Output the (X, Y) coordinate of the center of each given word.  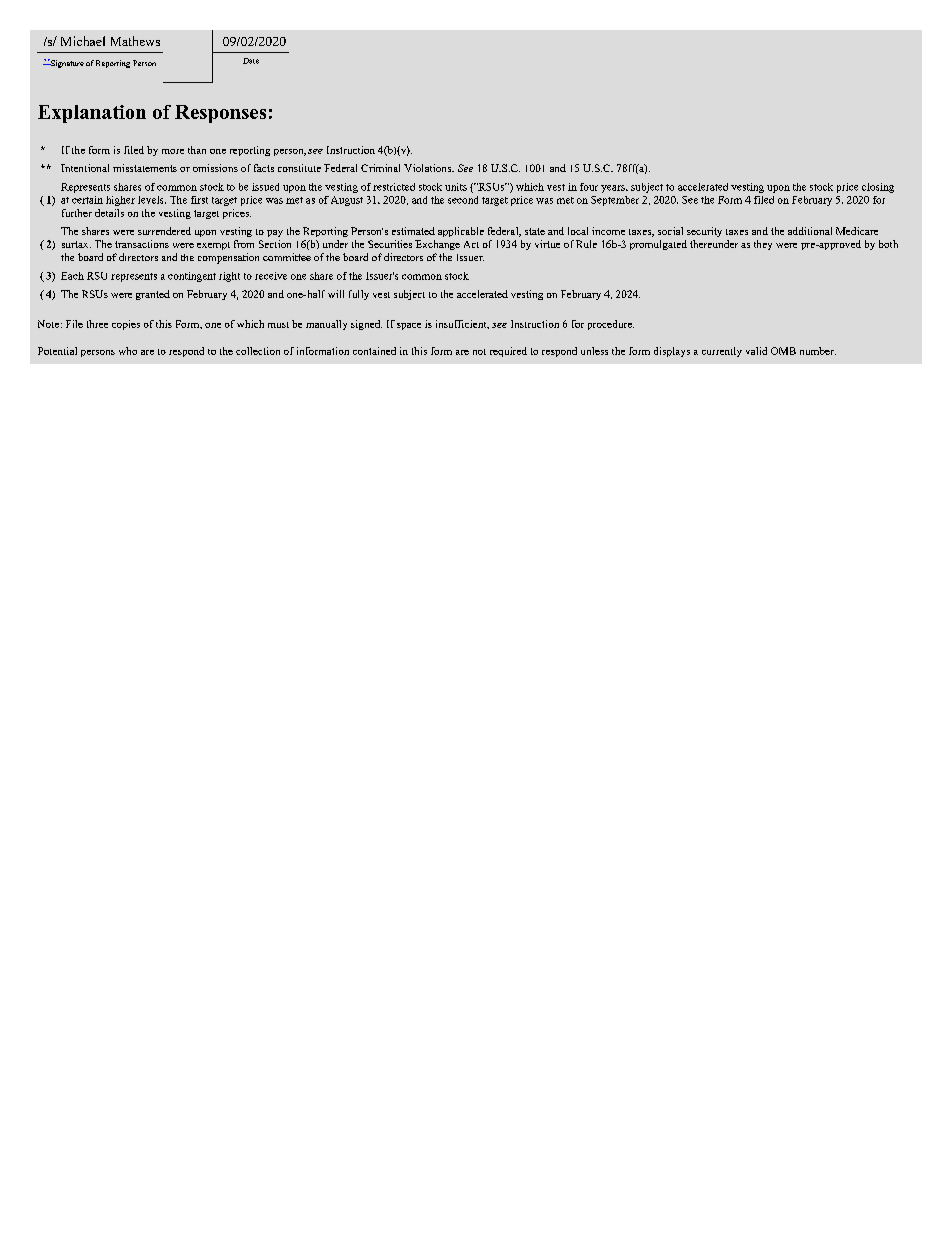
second (463, 200)
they (763, 245)
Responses (220, 114)
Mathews (135, 41)
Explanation (92, 114)
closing (878, 188)
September (615, 201)
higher (120, 201)
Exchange (437, 245)
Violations (429, 168)
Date (251, 61)
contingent (192, 277)
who (128, 351)
